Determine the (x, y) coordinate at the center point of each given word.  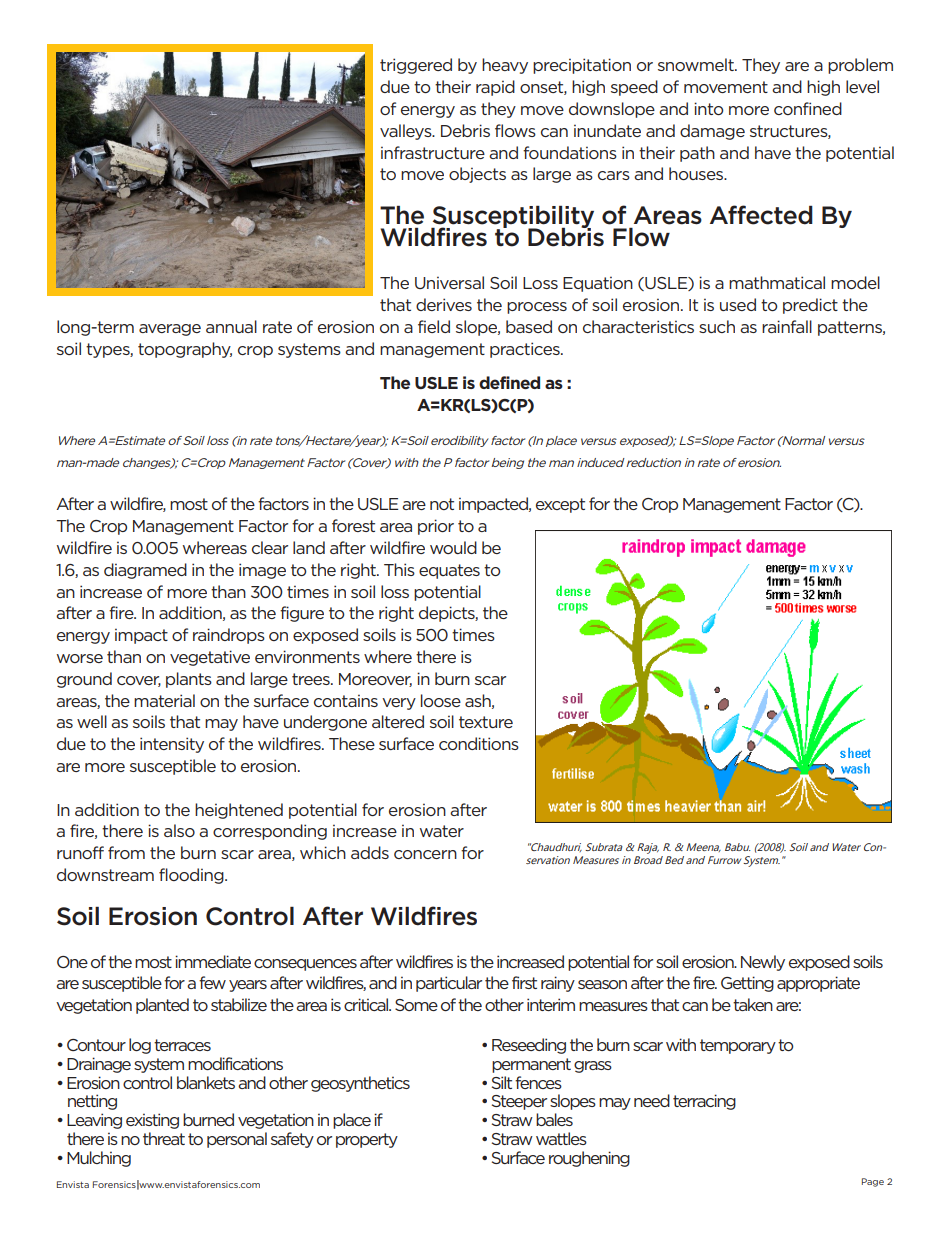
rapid (495, 88)
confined (808, 108)
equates (449, 571)
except (560, 505)
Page (873, 1182)
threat (164, 1138)
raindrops (229, 636)
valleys (407, 132)
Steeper (519, 1102)
